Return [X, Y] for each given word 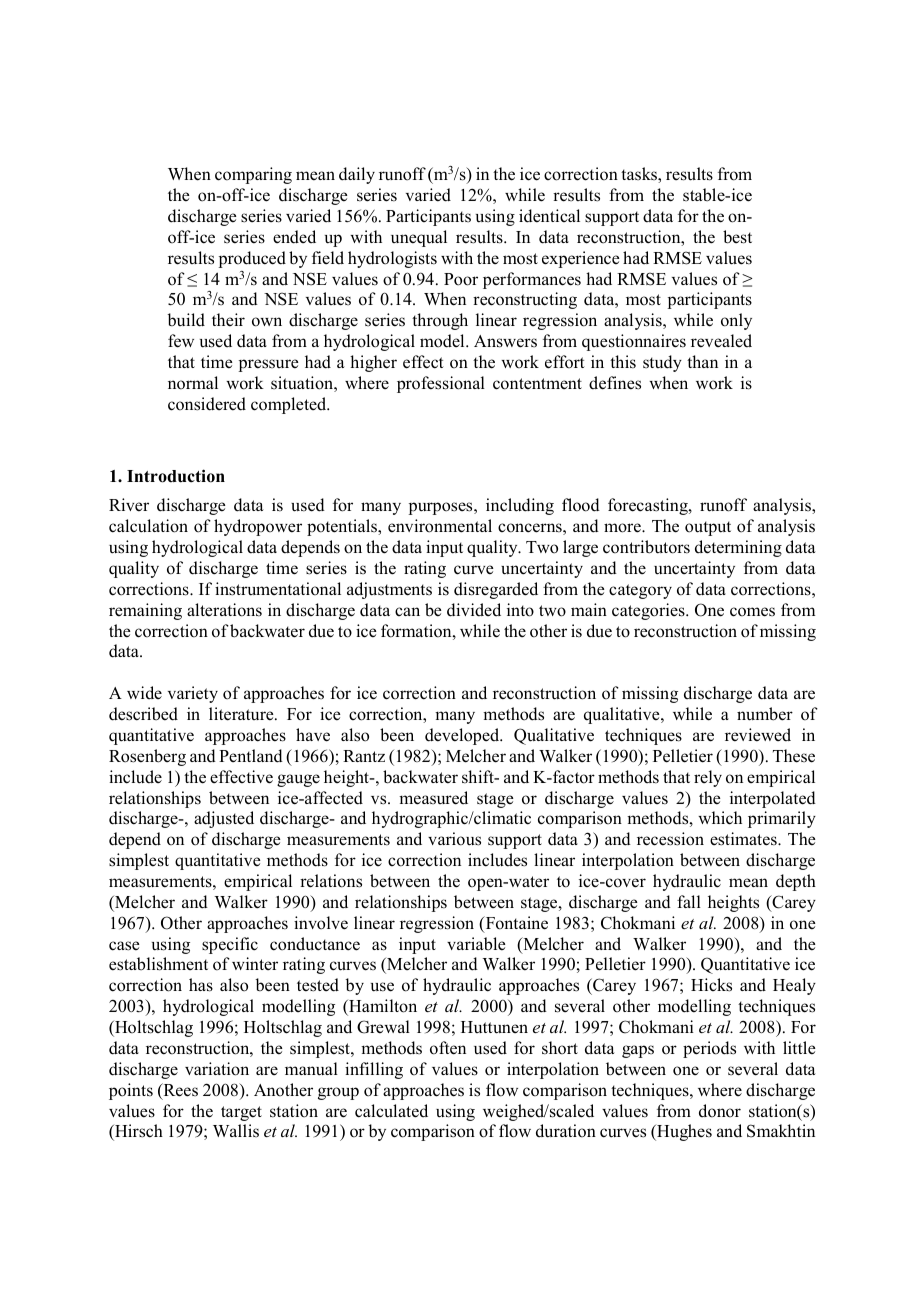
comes [752, 612]
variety [193, 694]
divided [474, 610]
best [737, 237]
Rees [179, 1091]
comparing [253, 175]
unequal [419, 238]
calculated [391, 1111]
